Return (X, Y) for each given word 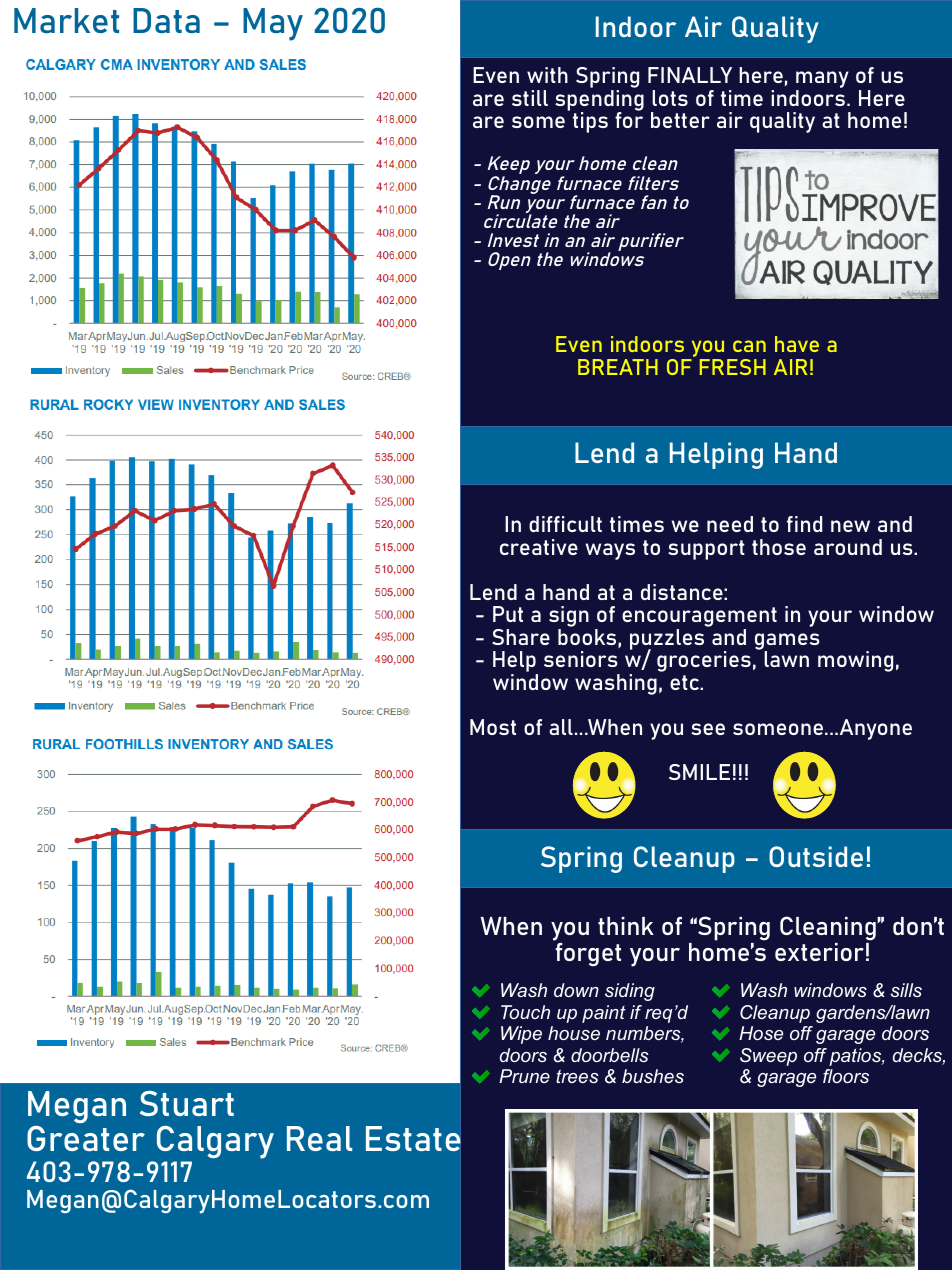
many (822, 81)
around (848, 547)
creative (539, 547)
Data (166, 20)
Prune (524, 1076)
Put (508, 614)
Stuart (187, 1103)
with (547, 75)
